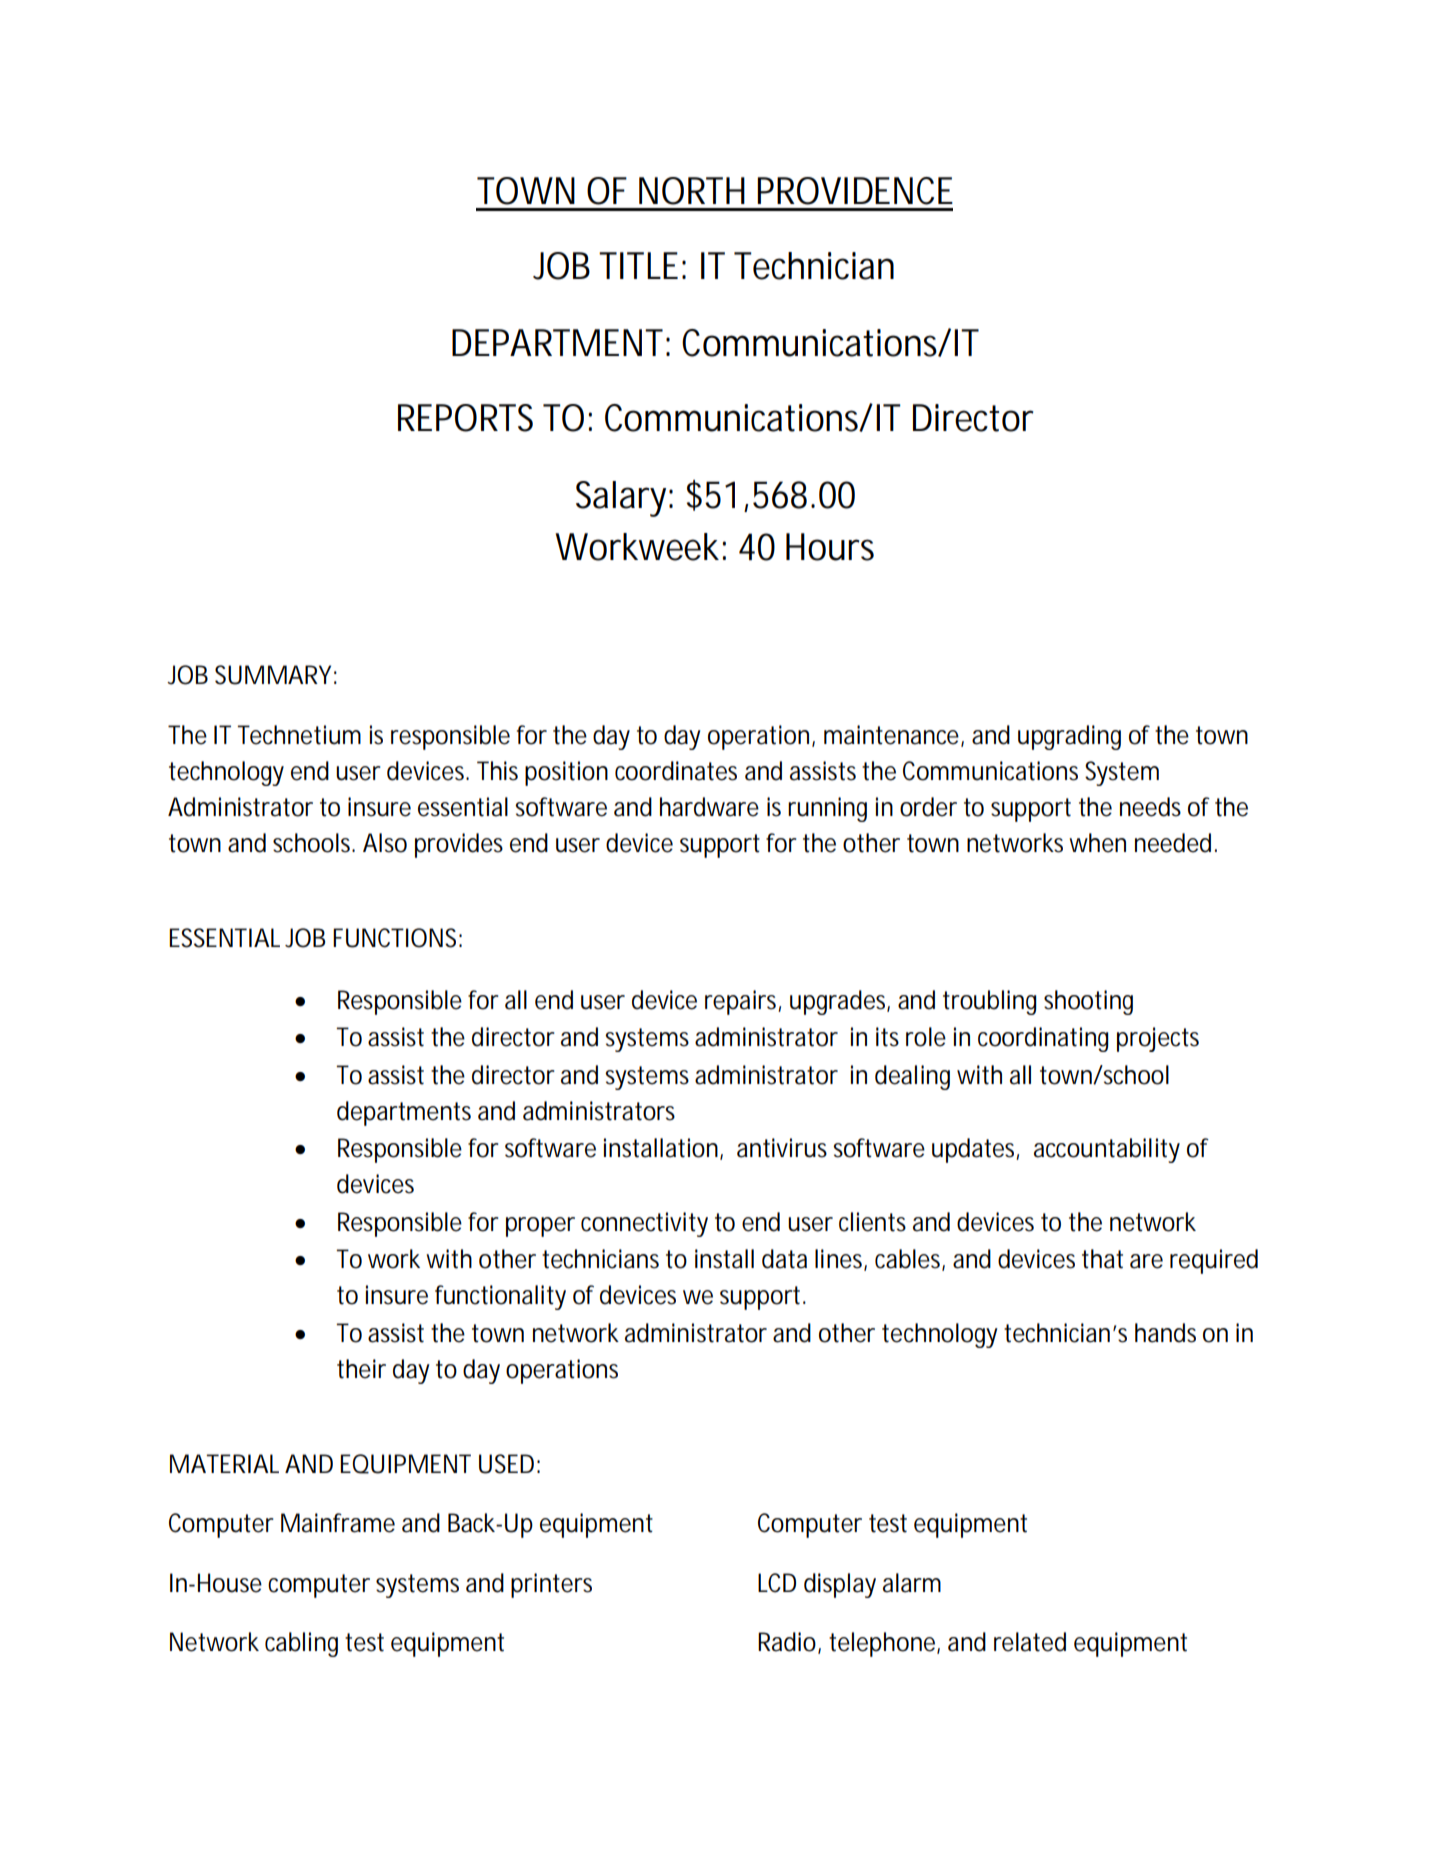 Image resolution: width=1430 pixels, height=1851 pixels. Describe the element at coordinates (777, 1583) in the image. I see `LCD` at that location.
